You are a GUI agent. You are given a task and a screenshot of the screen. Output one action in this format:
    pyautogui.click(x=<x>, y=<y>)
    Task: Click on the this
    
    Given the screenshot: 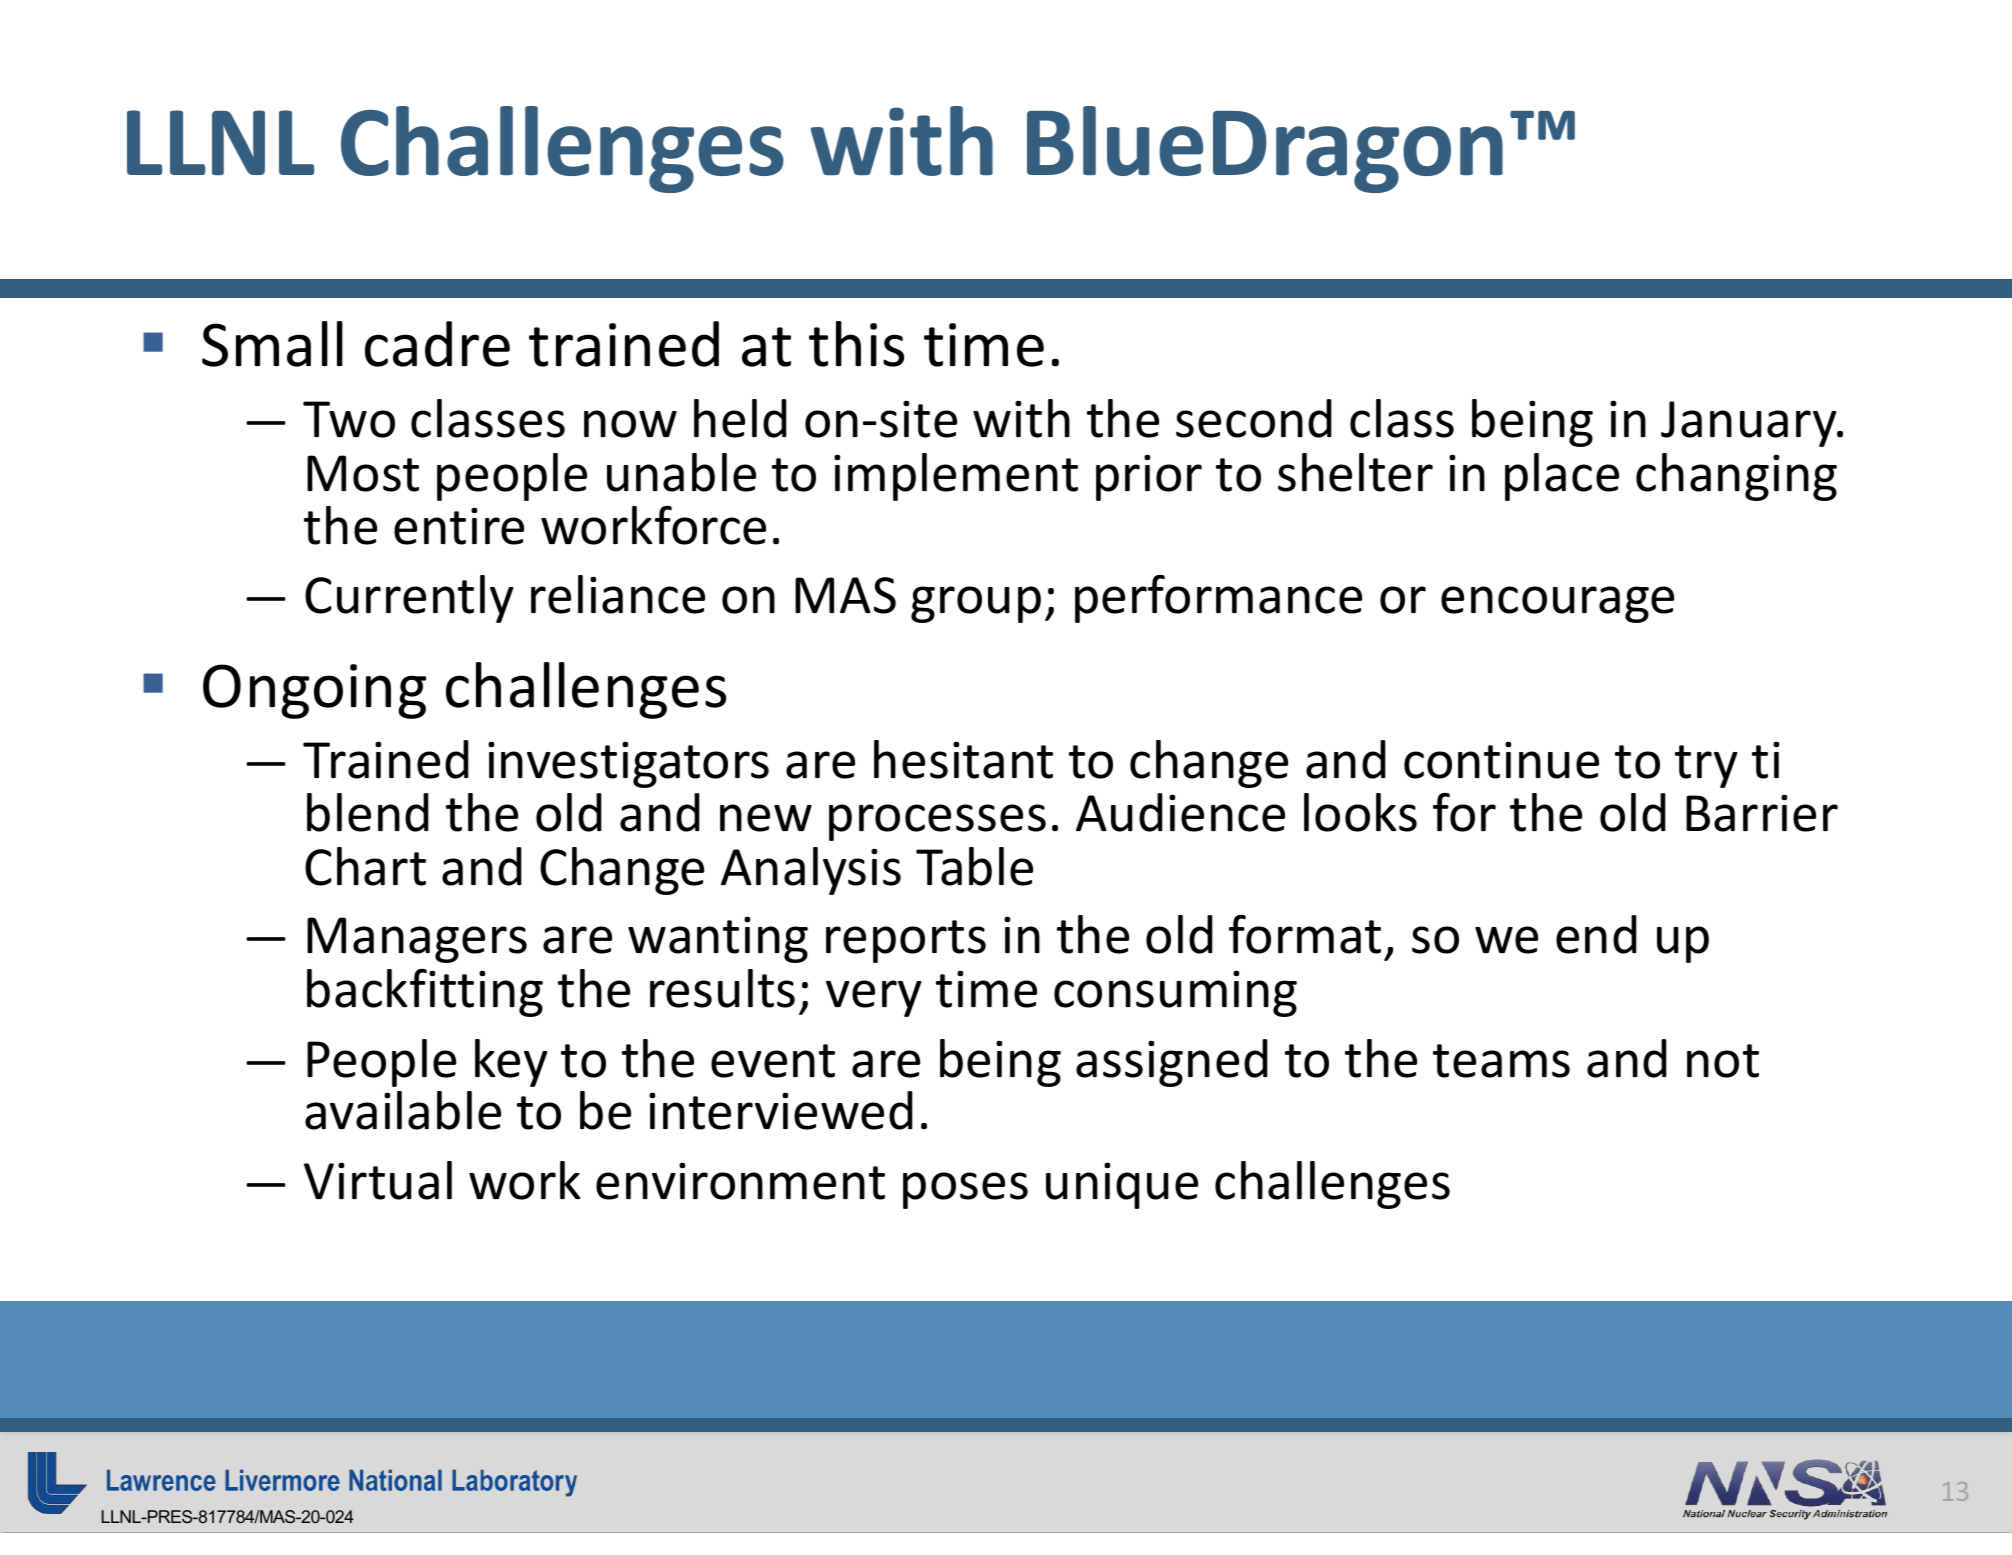 What is the action you would take?
    pyautogui.click(x=856, y=344)
